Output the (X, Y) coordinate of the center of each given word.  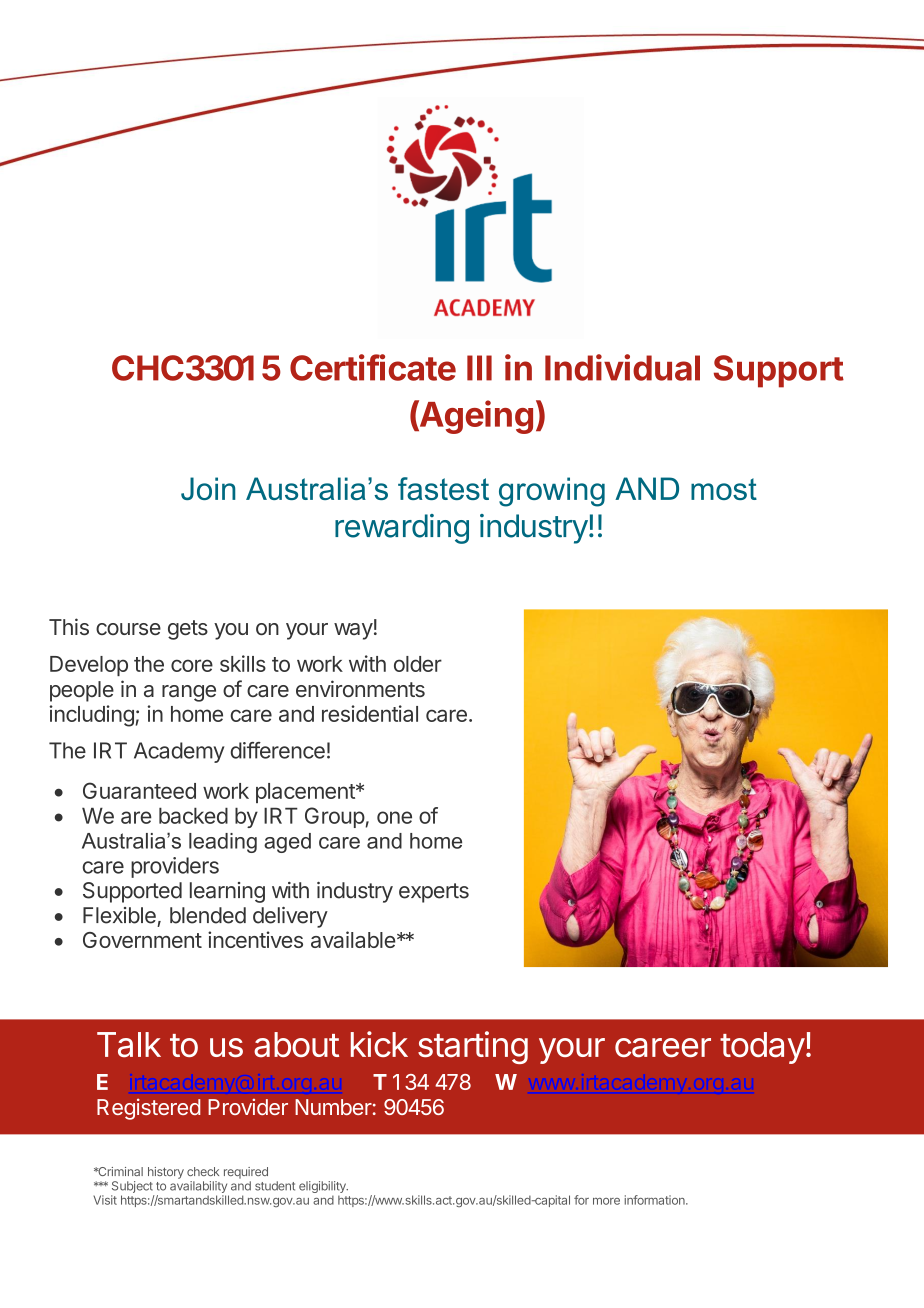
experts (434, 893)
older (418, 664)
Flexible (119, 915)
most (724, 489)
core (192, 665)
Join (208, 488)
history (166, 1173)
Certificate (373, 367)
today (762, 1048)
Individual (622, 367)
